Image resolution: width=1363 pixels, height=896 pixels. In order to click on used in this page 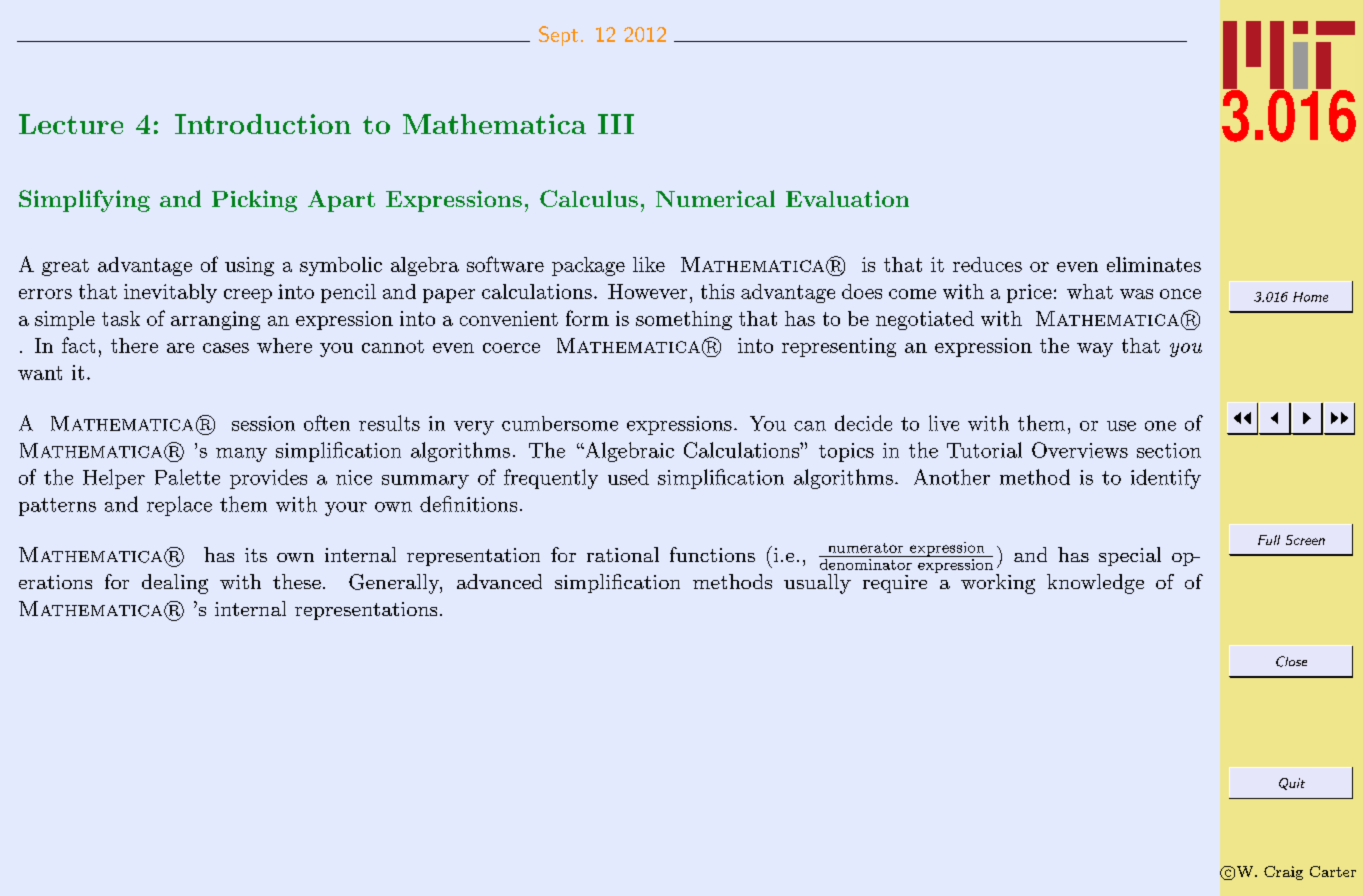, I will do `click(628, 477)`.
